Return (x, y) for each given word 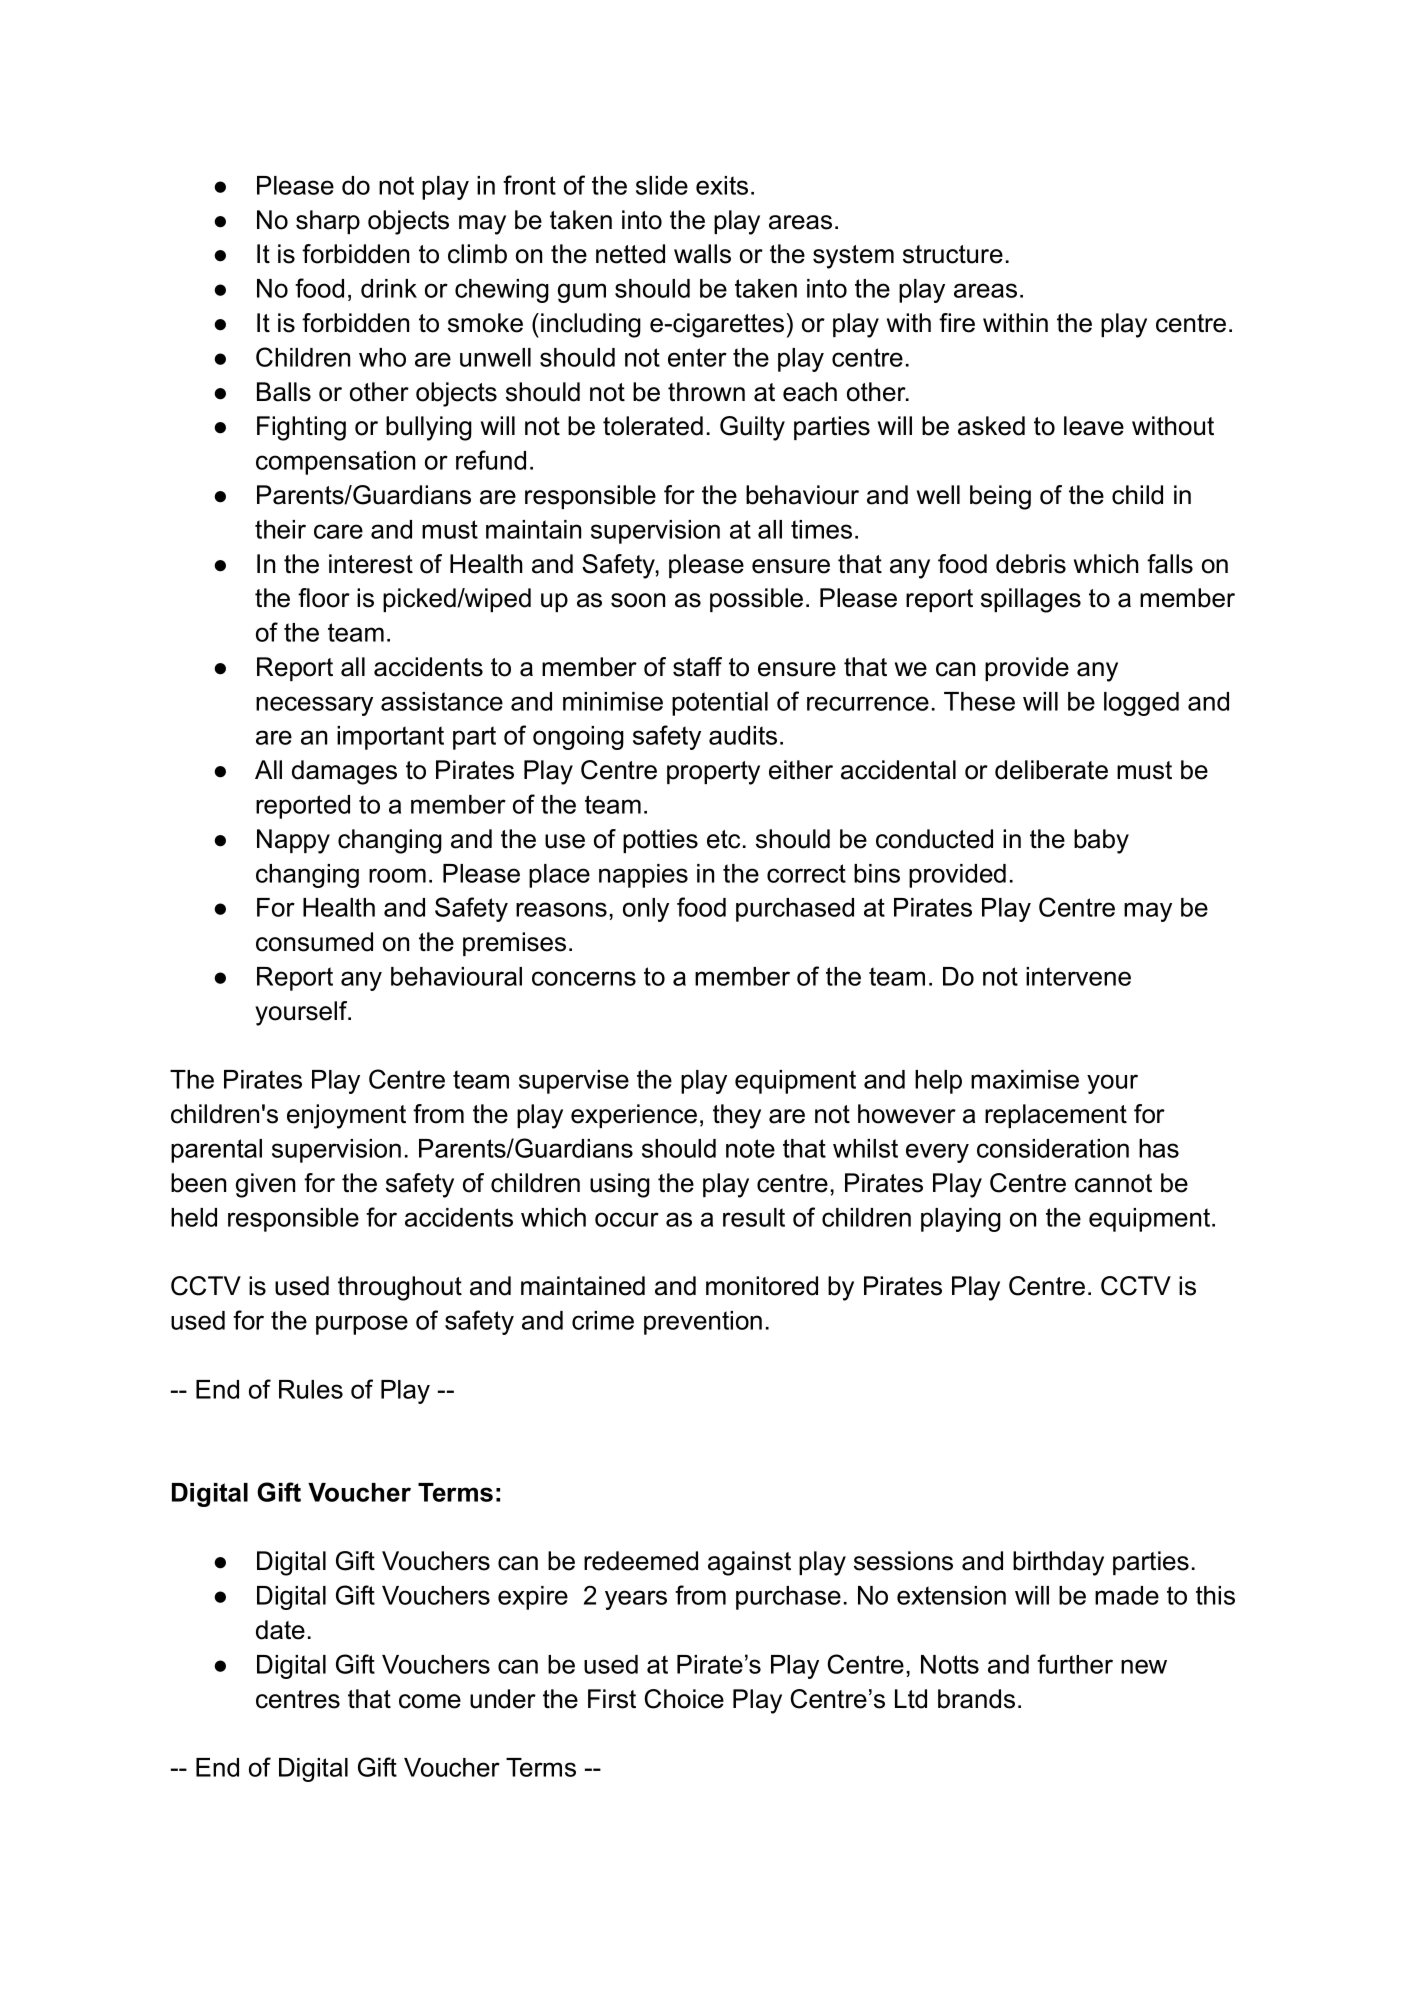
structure (953, 254)
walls (702, 254)
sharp (328, 222)
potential (720, 704)
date (280, 1630)
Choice (684, 1699)
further (1075, 1664)
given (265, 1185)
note (750, 1148)
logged (1141, 704)
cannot (1113, 1183)
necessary (314, 706)
